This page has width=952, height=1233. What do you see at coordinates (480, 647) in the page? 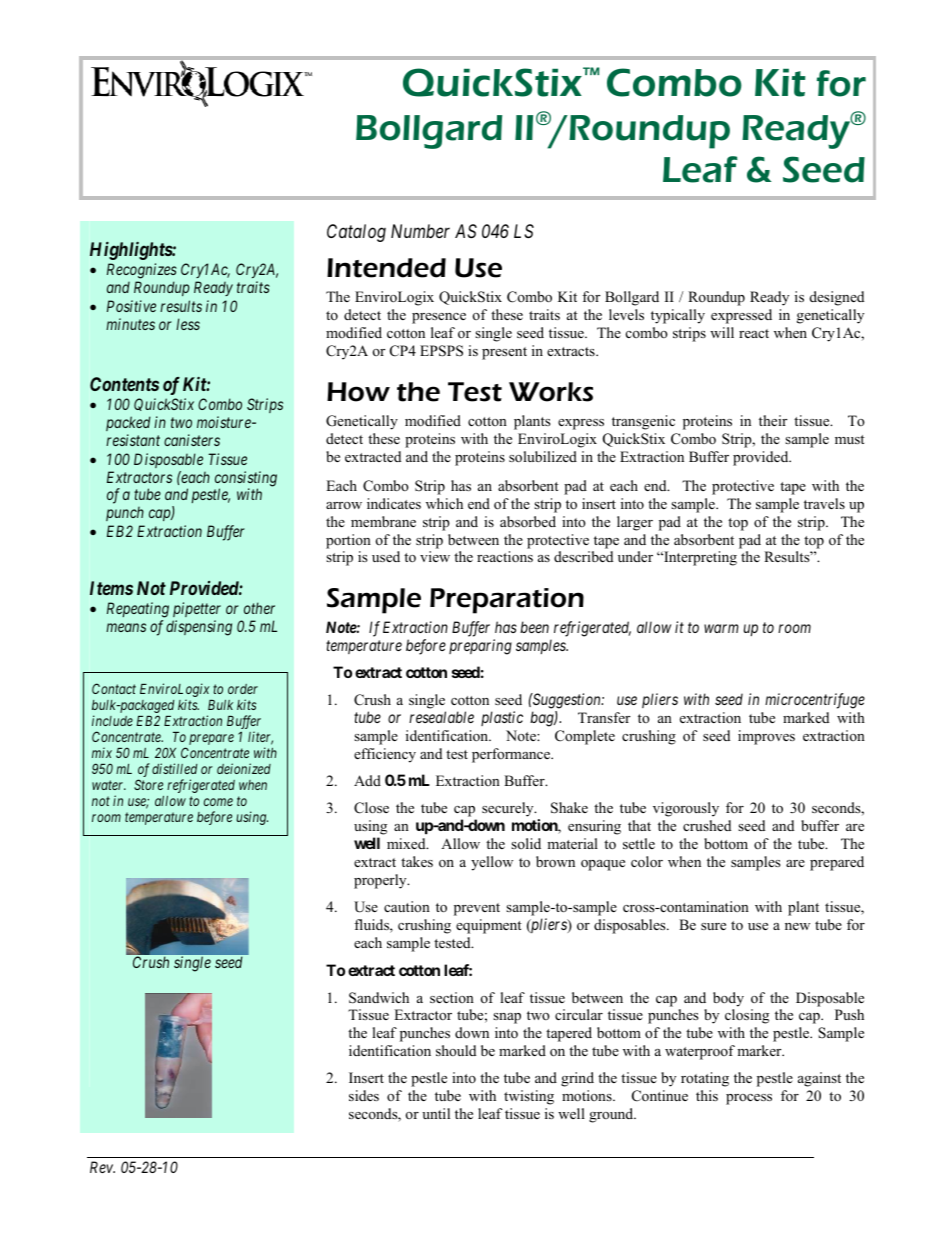
I see `preparing` at bounding box center [480, 647].
